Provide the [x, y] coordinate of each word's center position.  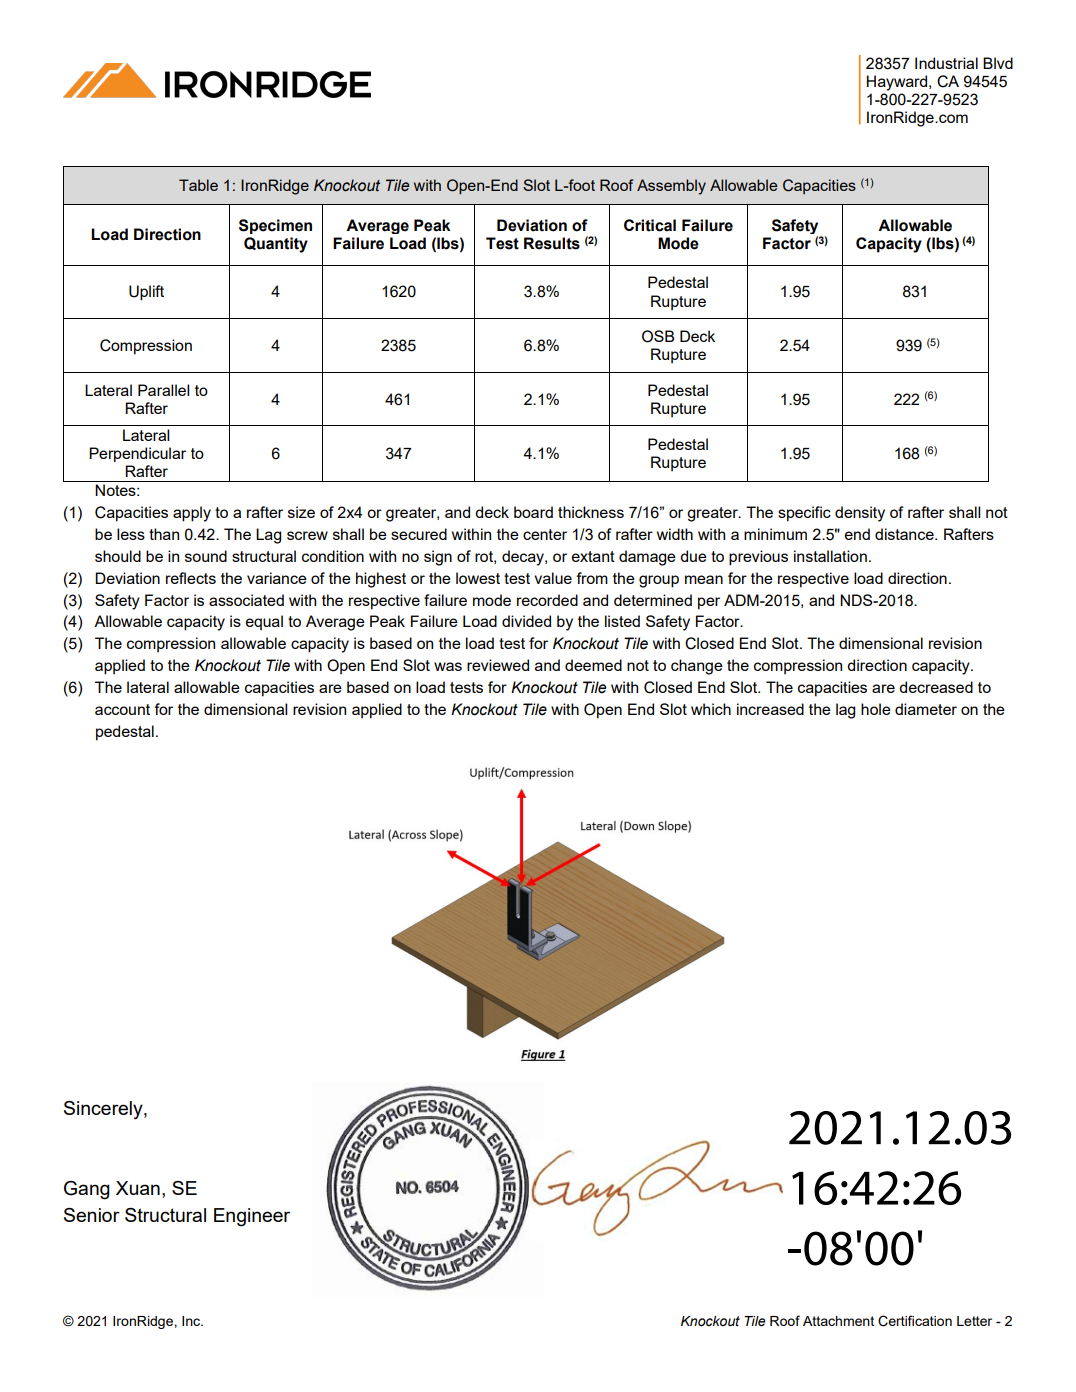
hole [876, 709]
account [122, 709]
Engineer [252, 1217]
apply [192, 514]
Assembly [671, 187]
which [711, 709]
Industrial [946, 63]
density [860, 514]
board [533, 512]
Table [198, 185]
